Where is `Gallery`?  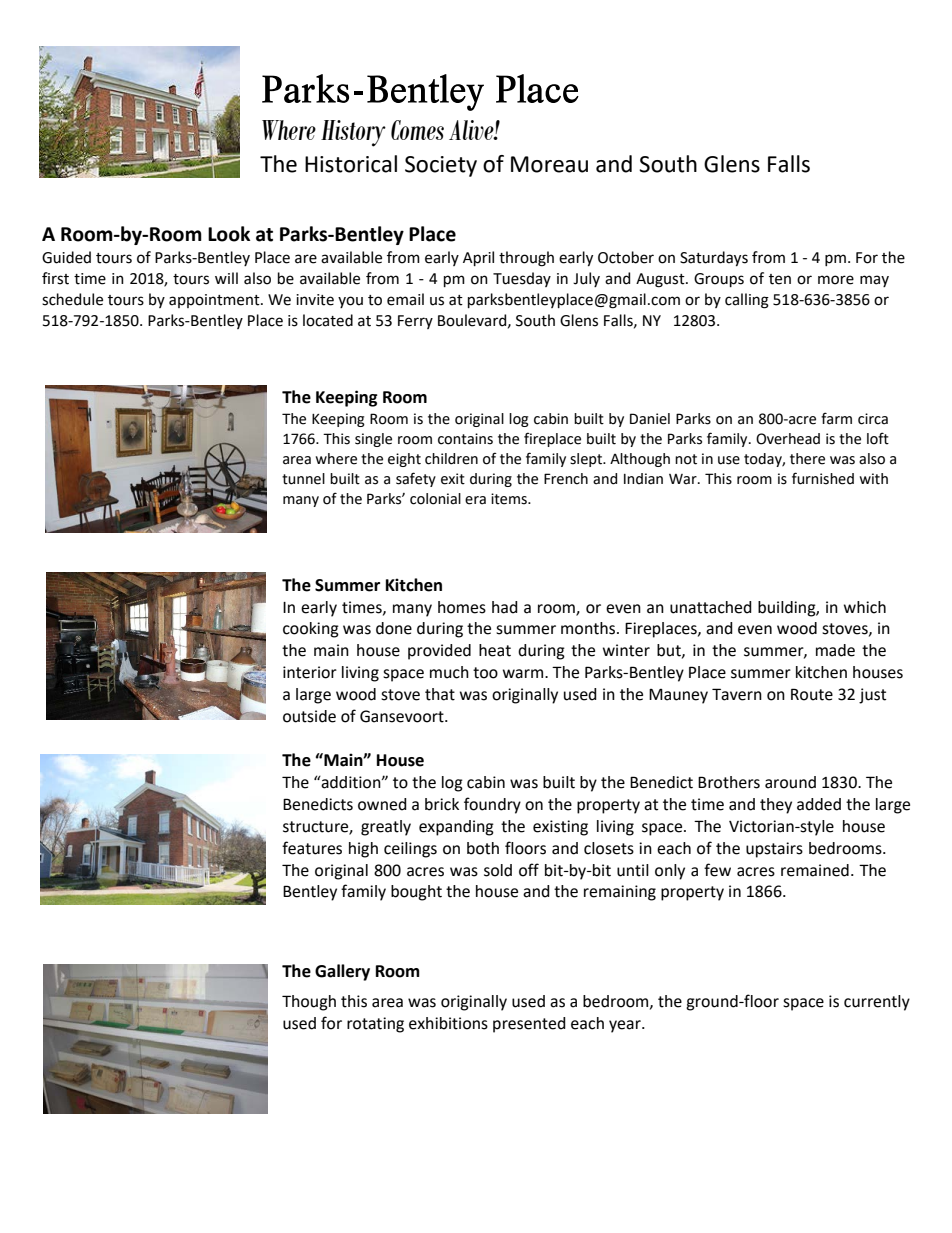
Gallery is located at coordinates (342, 972).
